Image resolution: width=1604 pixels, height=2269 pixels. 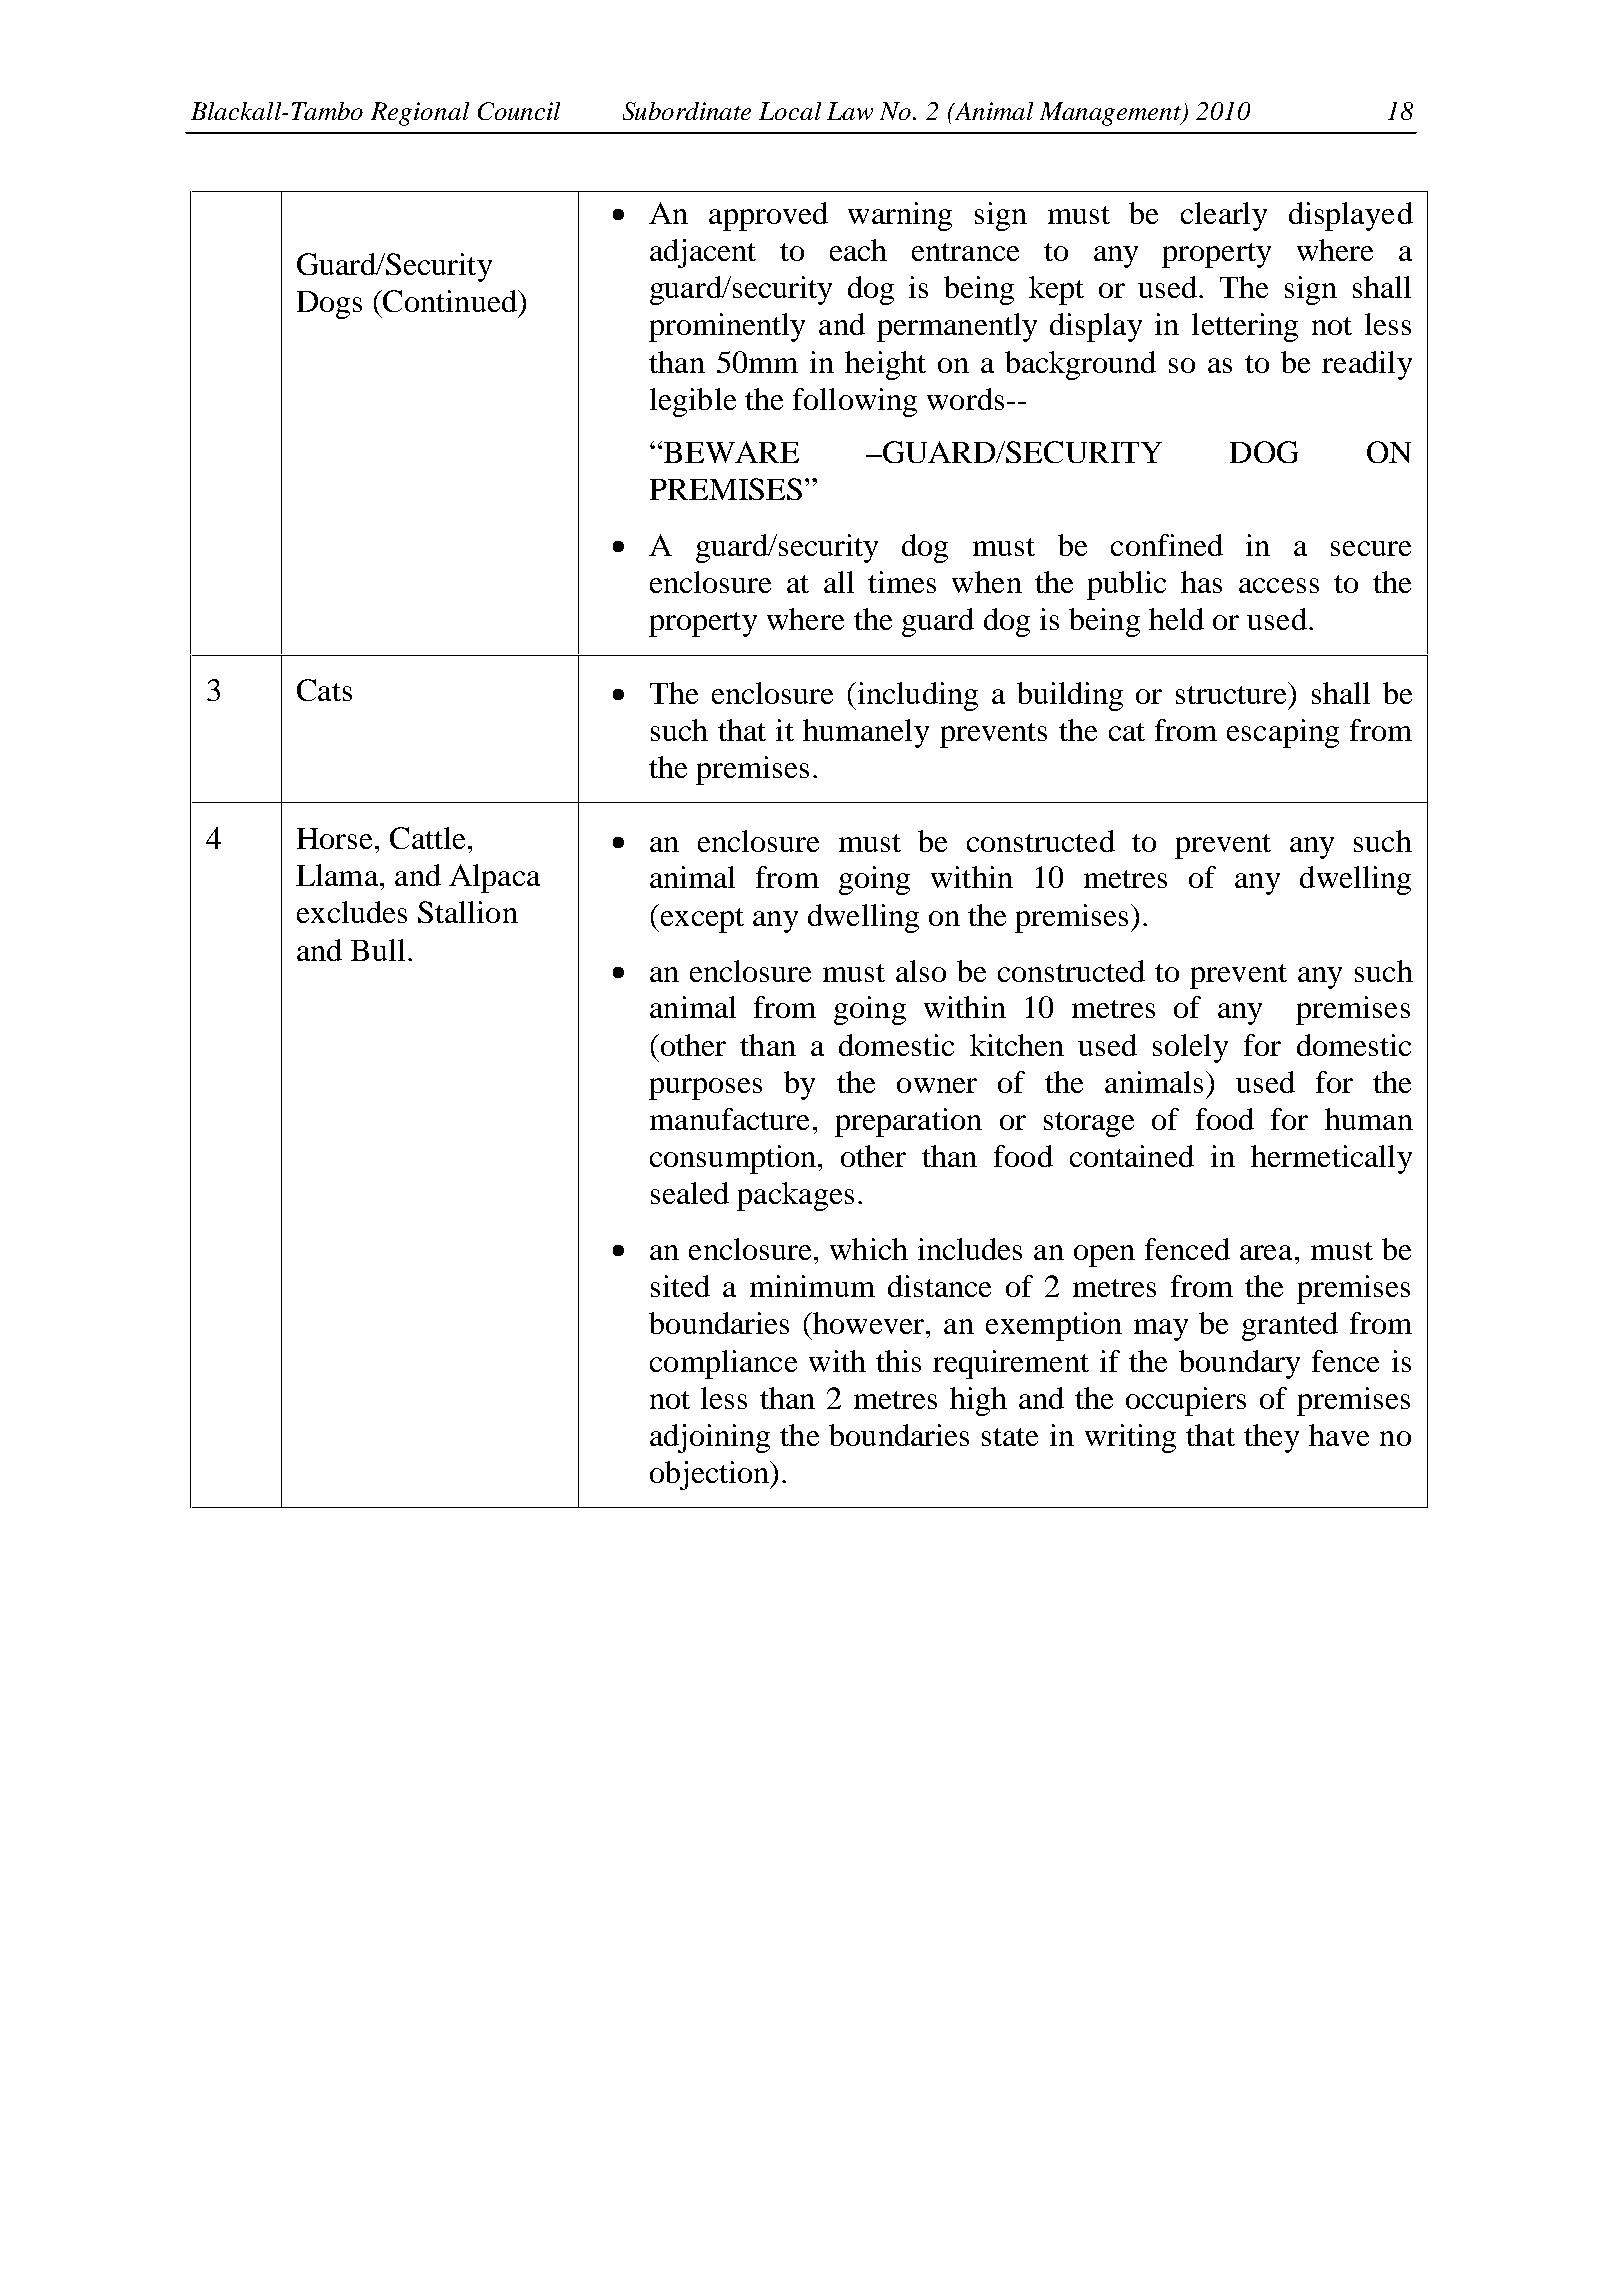 I want to click on Regional, so click(x=420, y=114).
